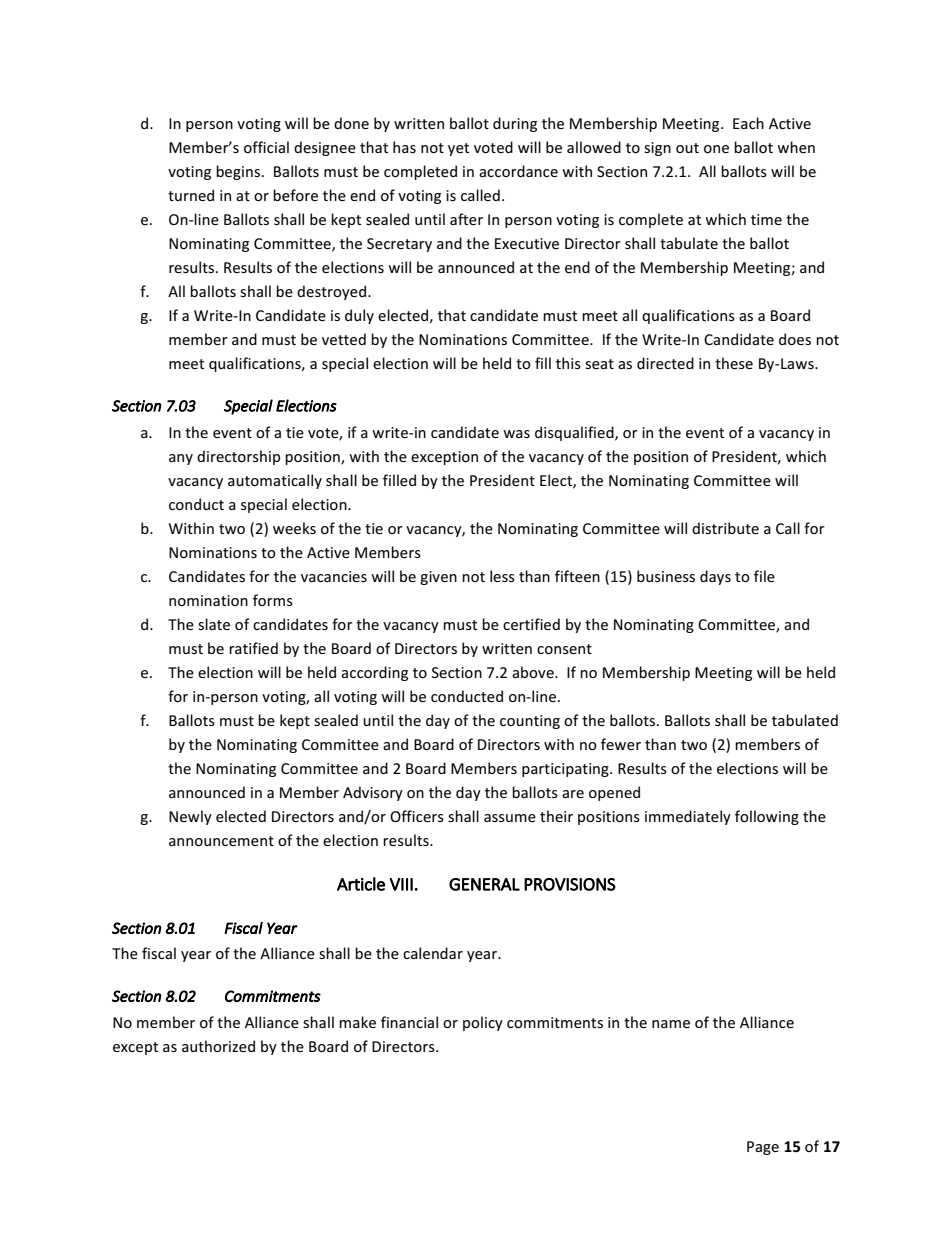  Describe the element at coordinates (510, 818) in the image. I see `assume` at that location.
